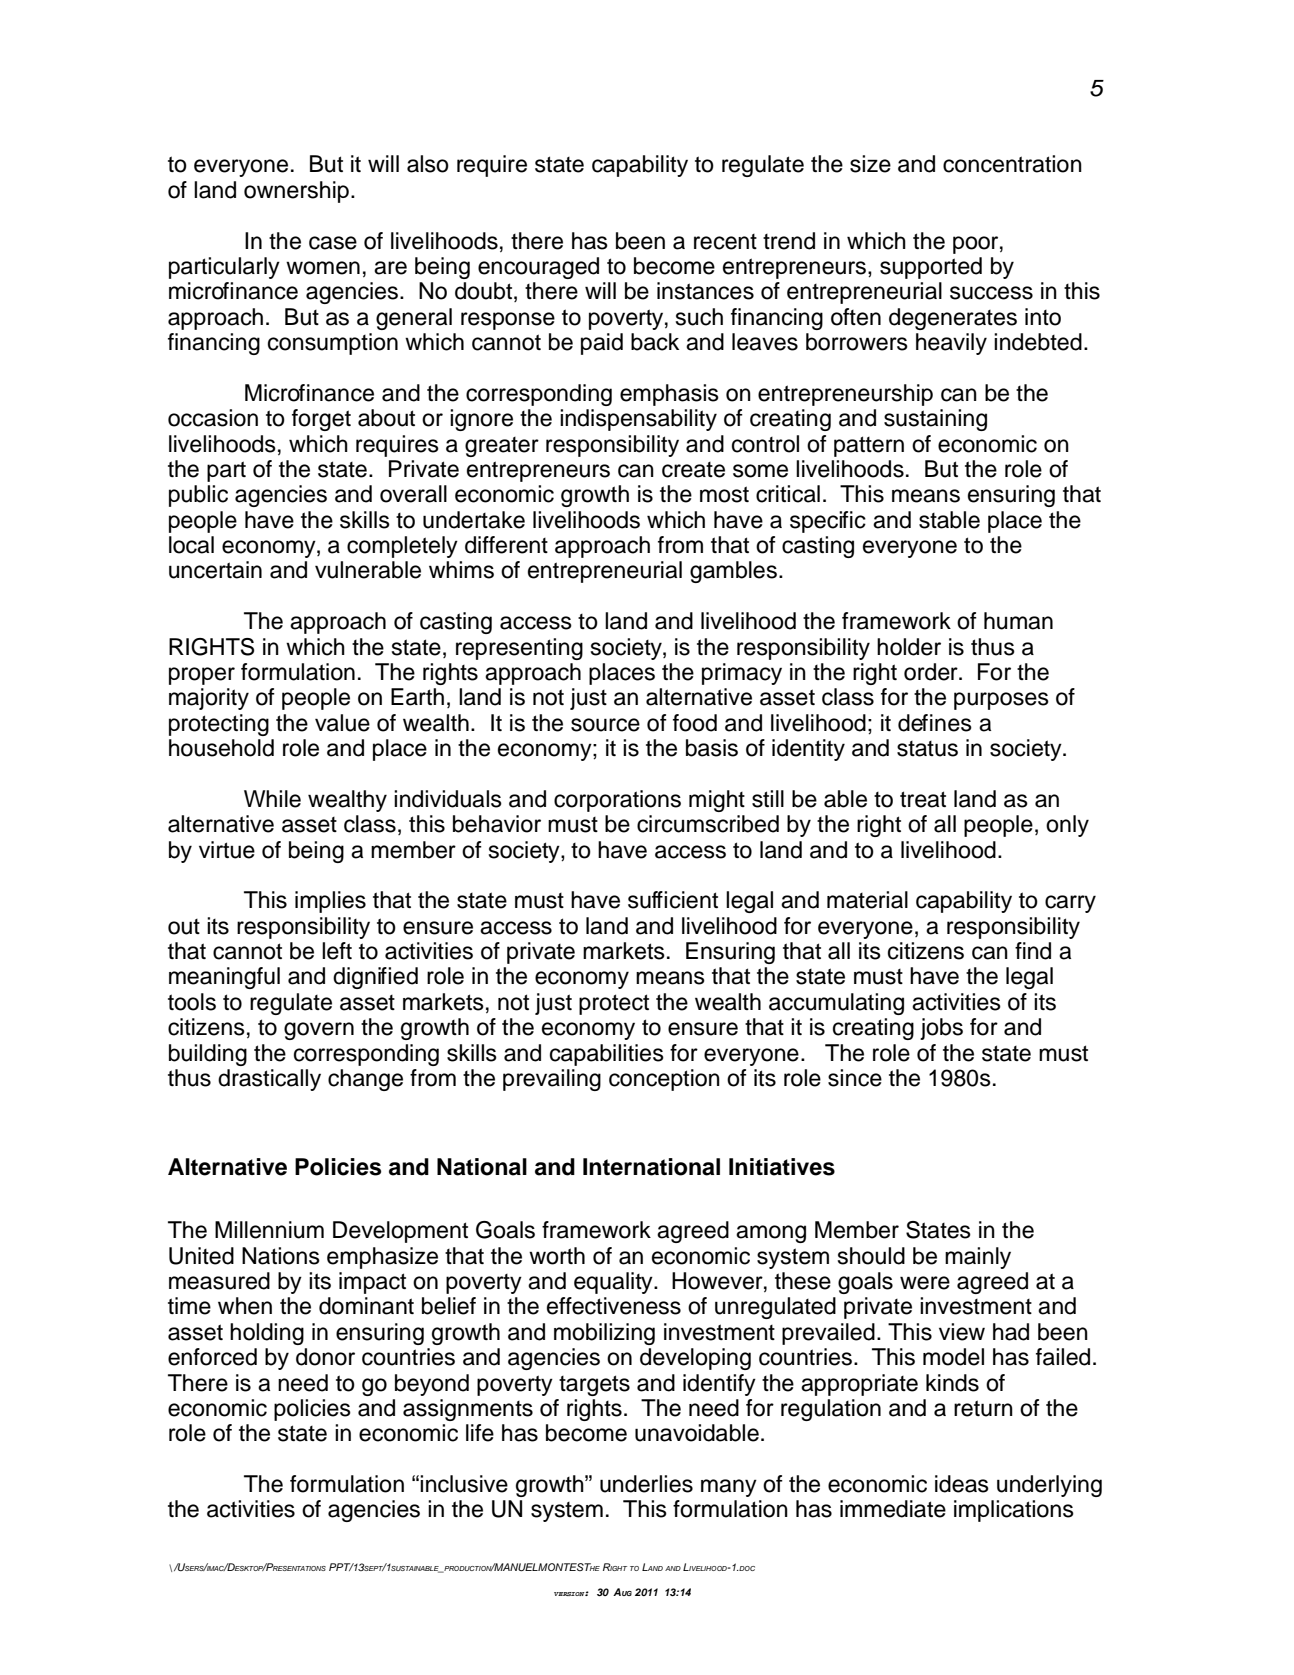 The width and height of the document is (1294, 1675). I want to click on human, so click(1018, 621).
